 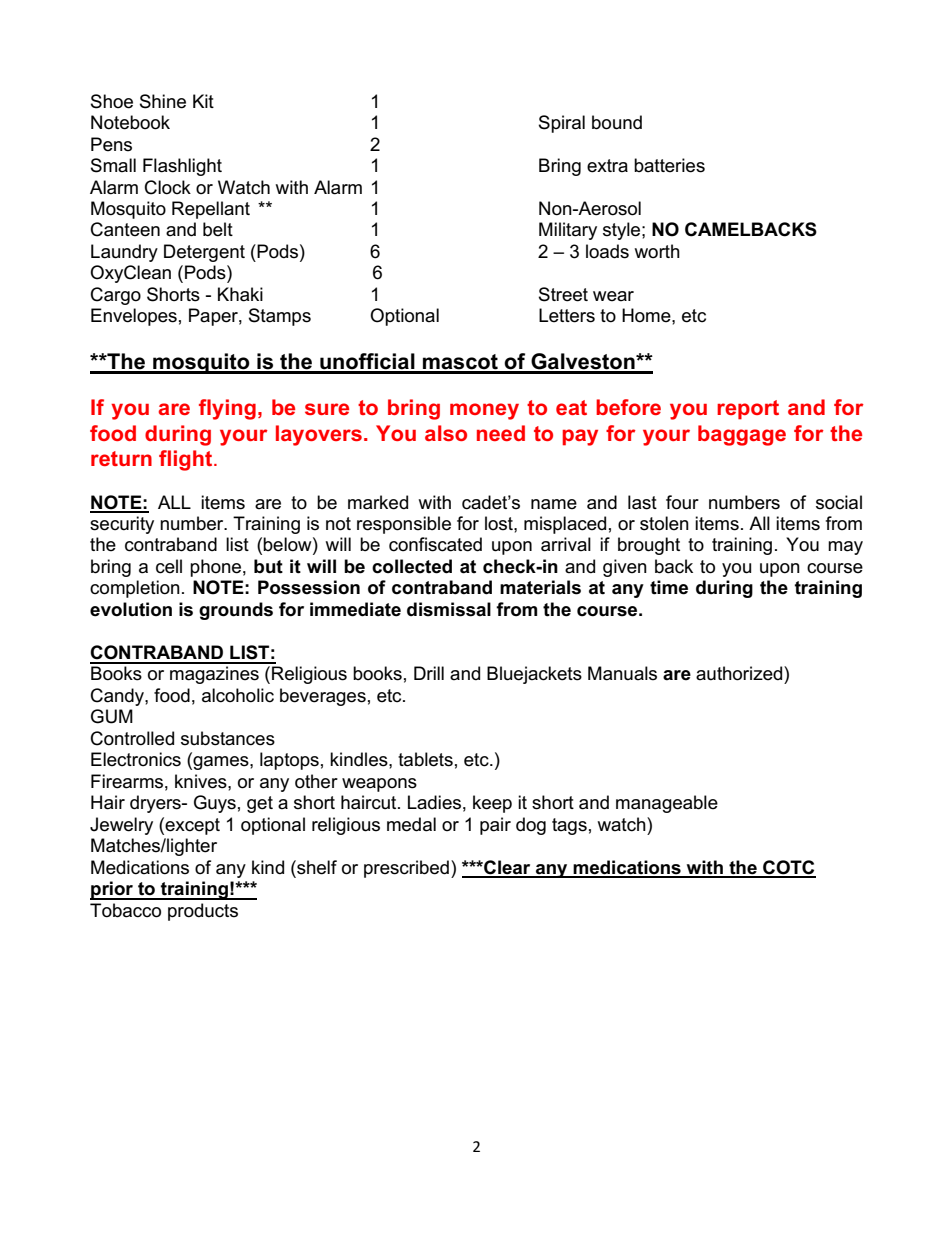 What do you see at coordinates (682, 502) in the page?
I see `four` at bounding box center [682, 502].
